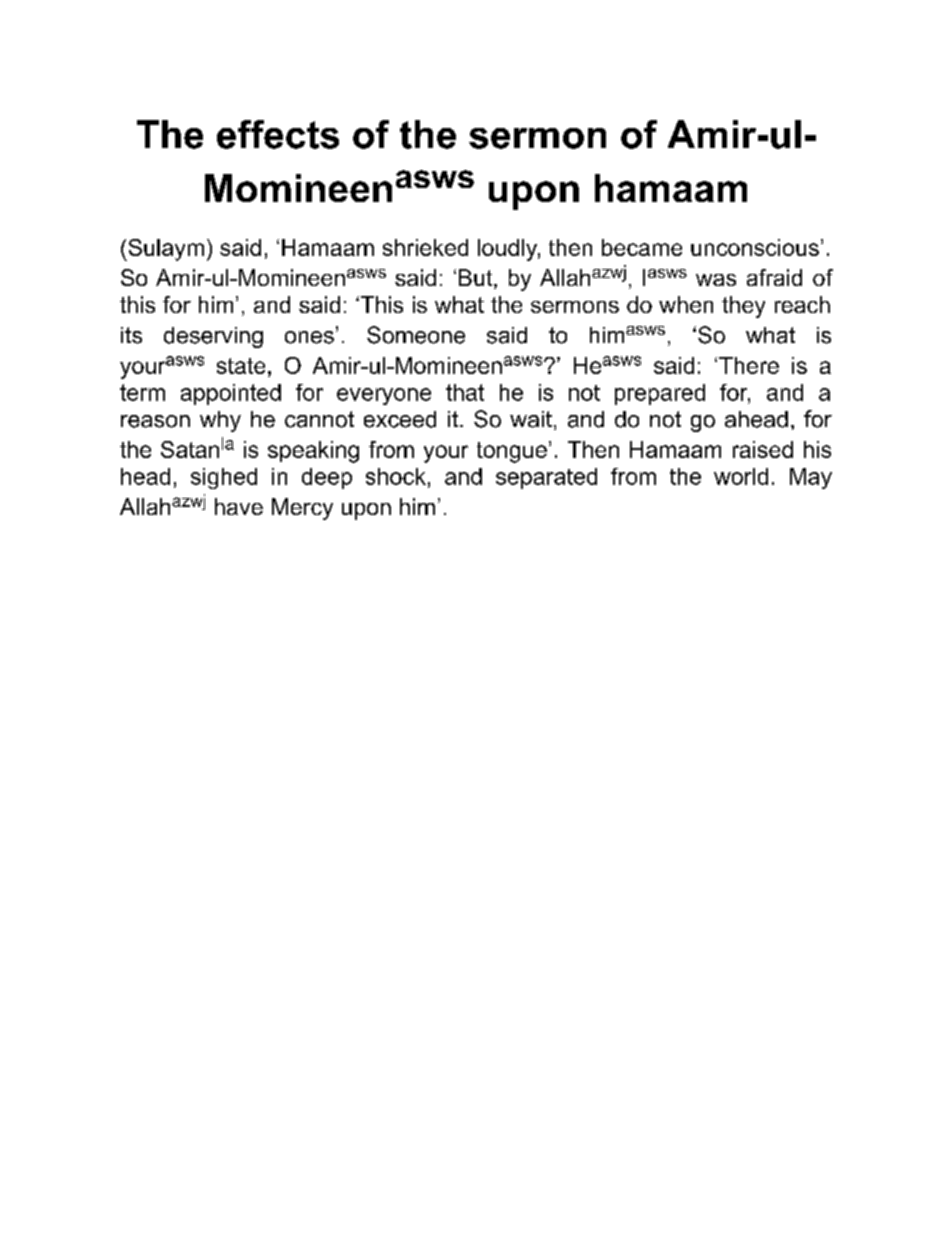  What do you see at coordinates (477, 279) in the screenshot?
I see `But` at bounding box center [477, 279].
